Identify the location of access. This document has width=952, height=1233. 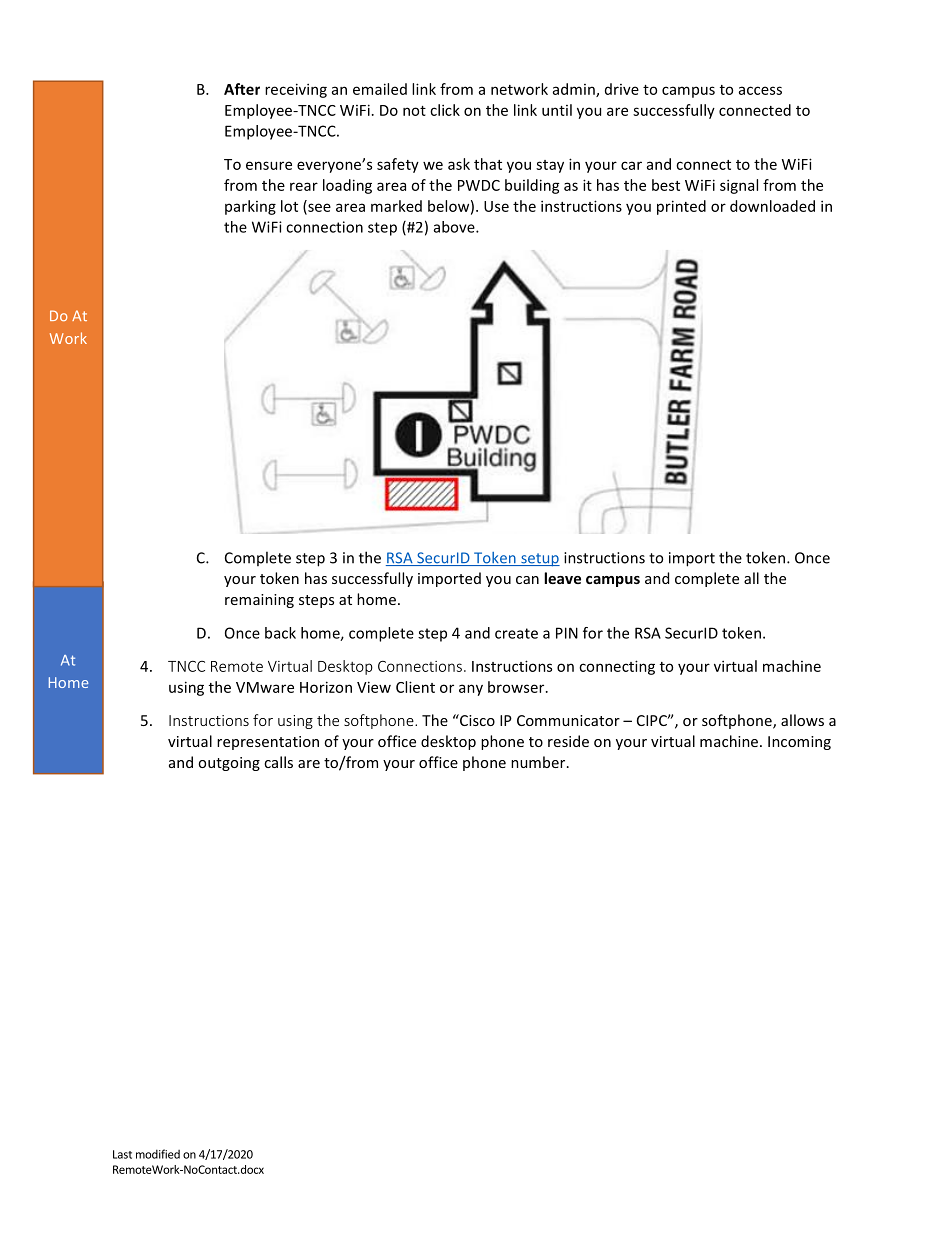
(760, 90).
